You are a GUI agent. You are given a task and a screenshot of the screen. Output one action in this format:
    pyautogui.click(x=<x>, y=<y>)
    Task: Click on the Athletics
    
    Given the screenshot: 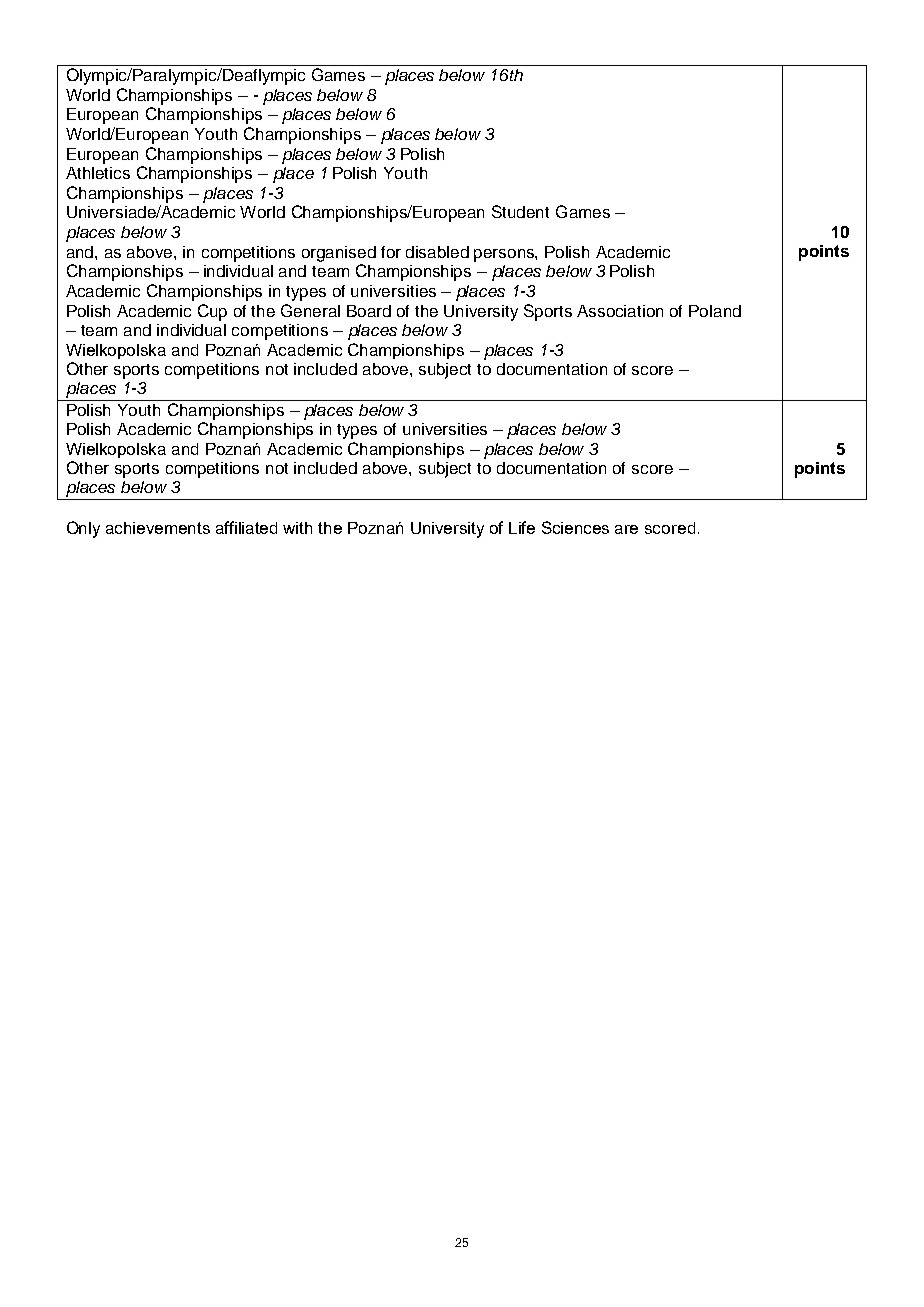 What is the action you would take?
    pyautogui.click(x=98, y=173)
